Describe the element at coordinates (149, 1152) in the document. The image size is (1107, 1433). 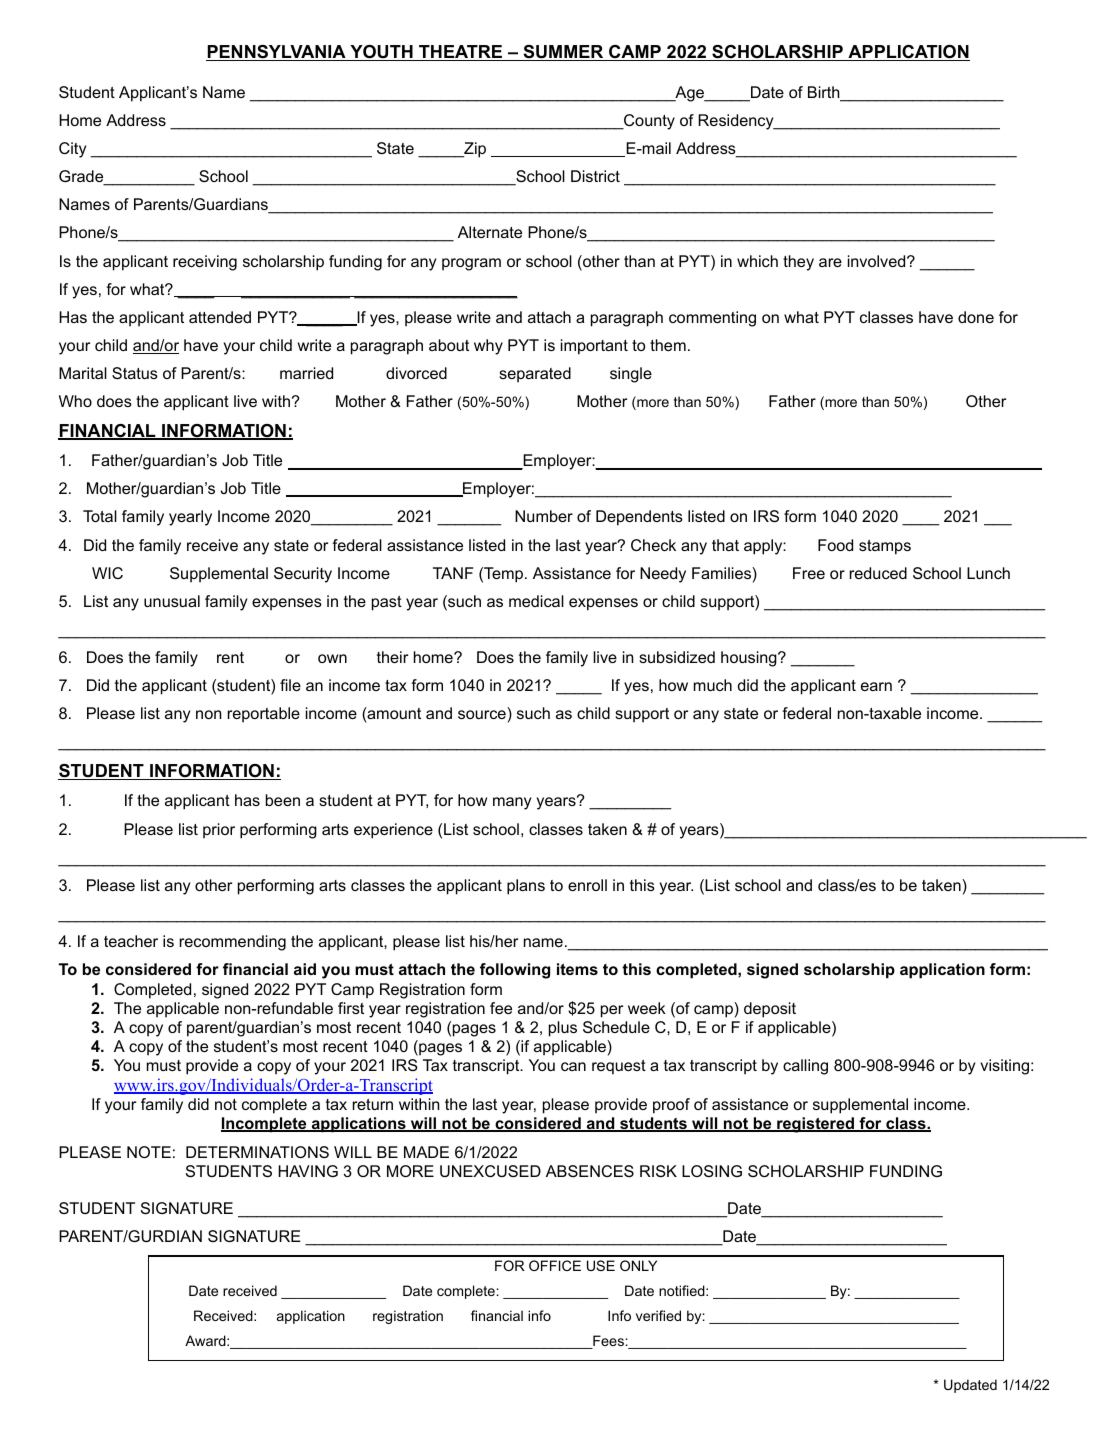
I see `NOTE` at that location.
